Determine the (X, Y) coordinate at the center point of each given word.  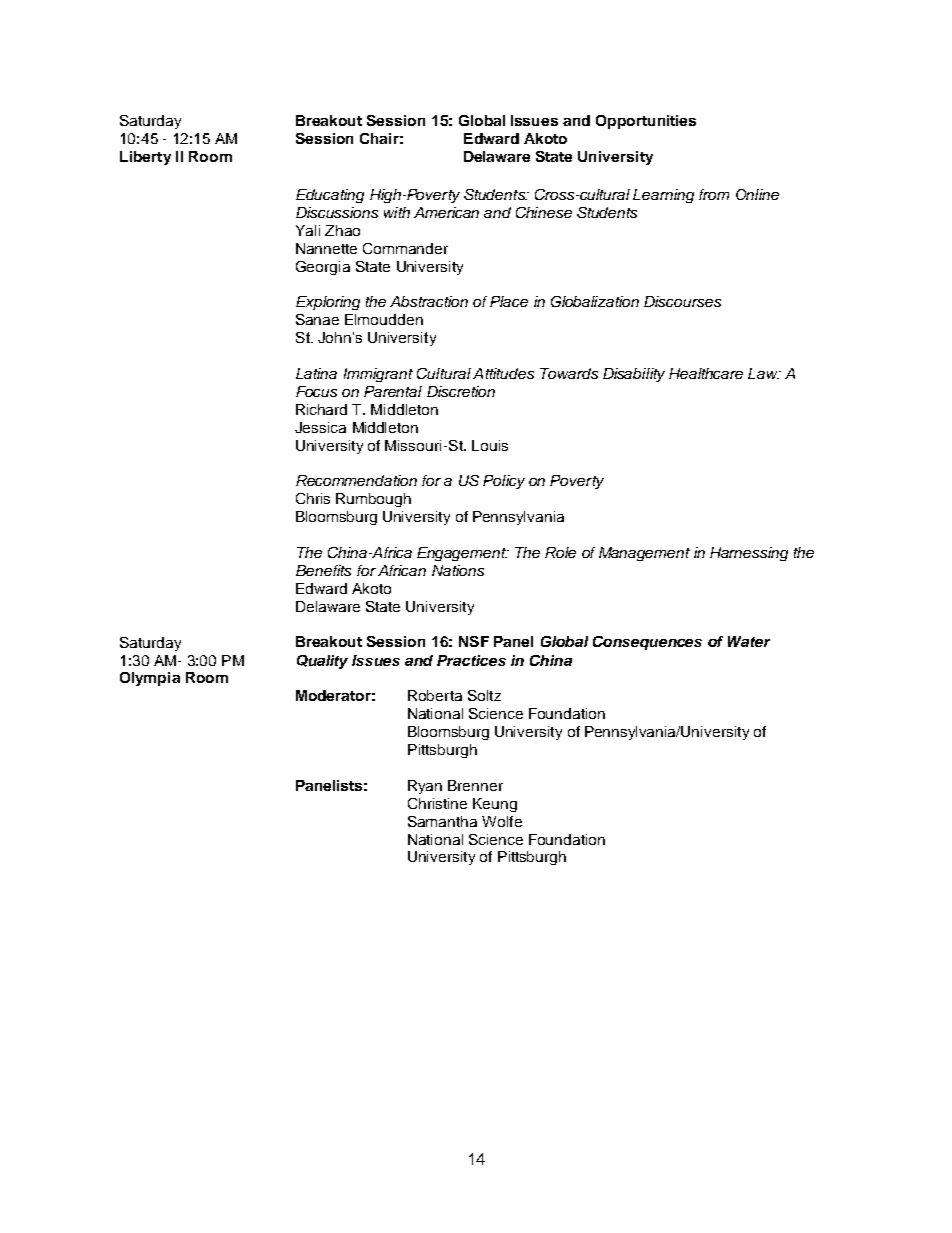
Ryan (425, 787)
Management (644, 554)
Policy (504, 482)
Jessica (320, 427)
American (446, 212)
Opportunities (646, 122)
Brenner (475, 785)
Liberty (145, 158)
